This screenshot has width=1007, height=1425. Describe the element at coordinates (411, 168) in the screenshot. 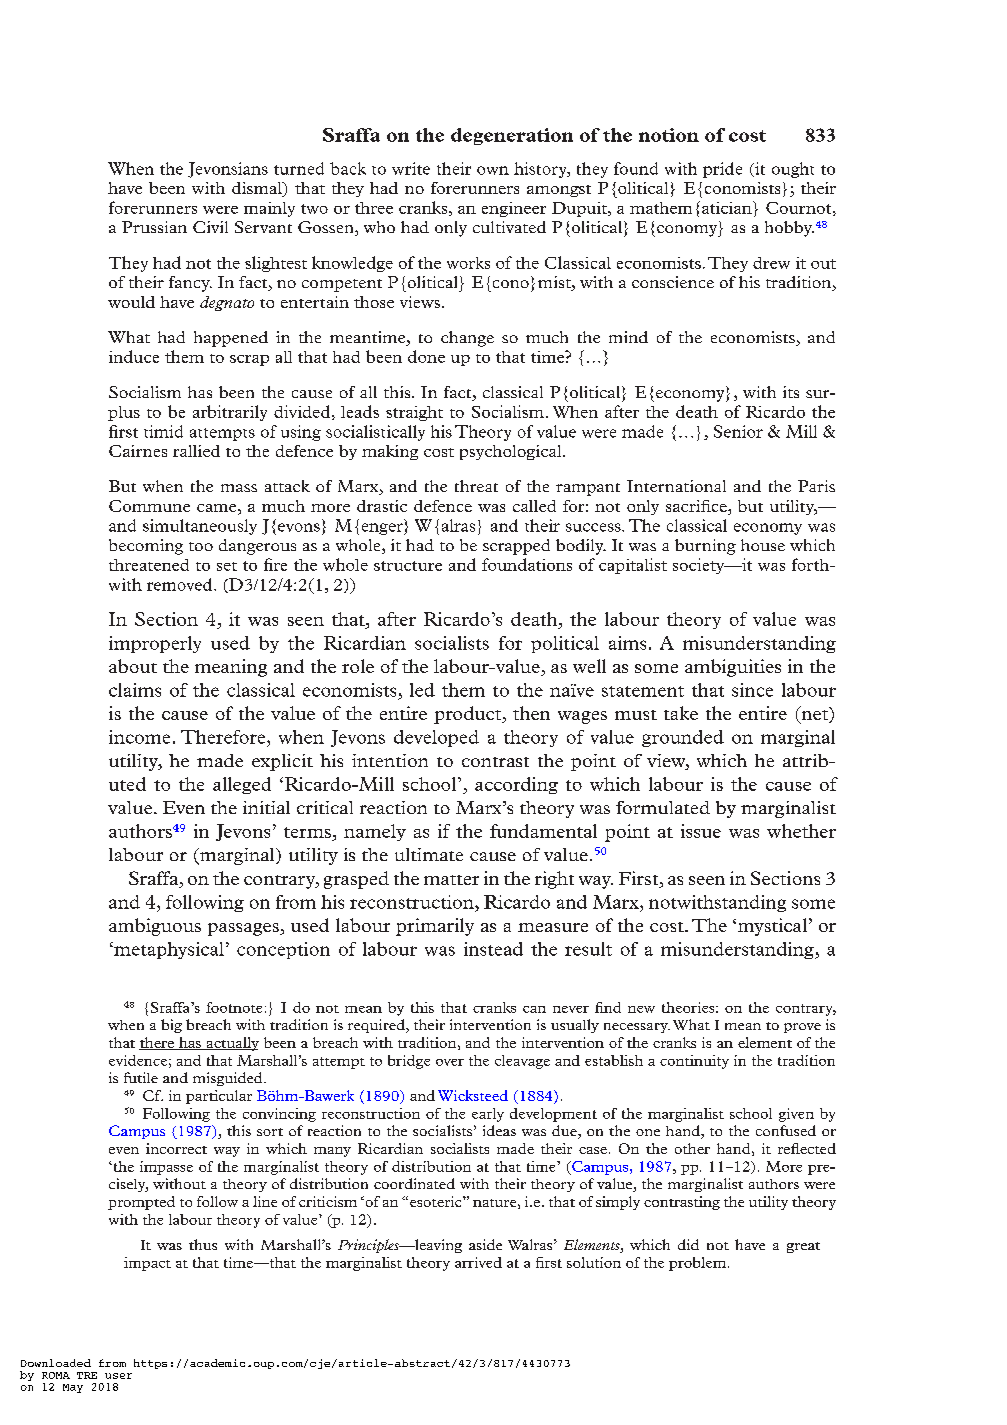

I see `write` at that location.
